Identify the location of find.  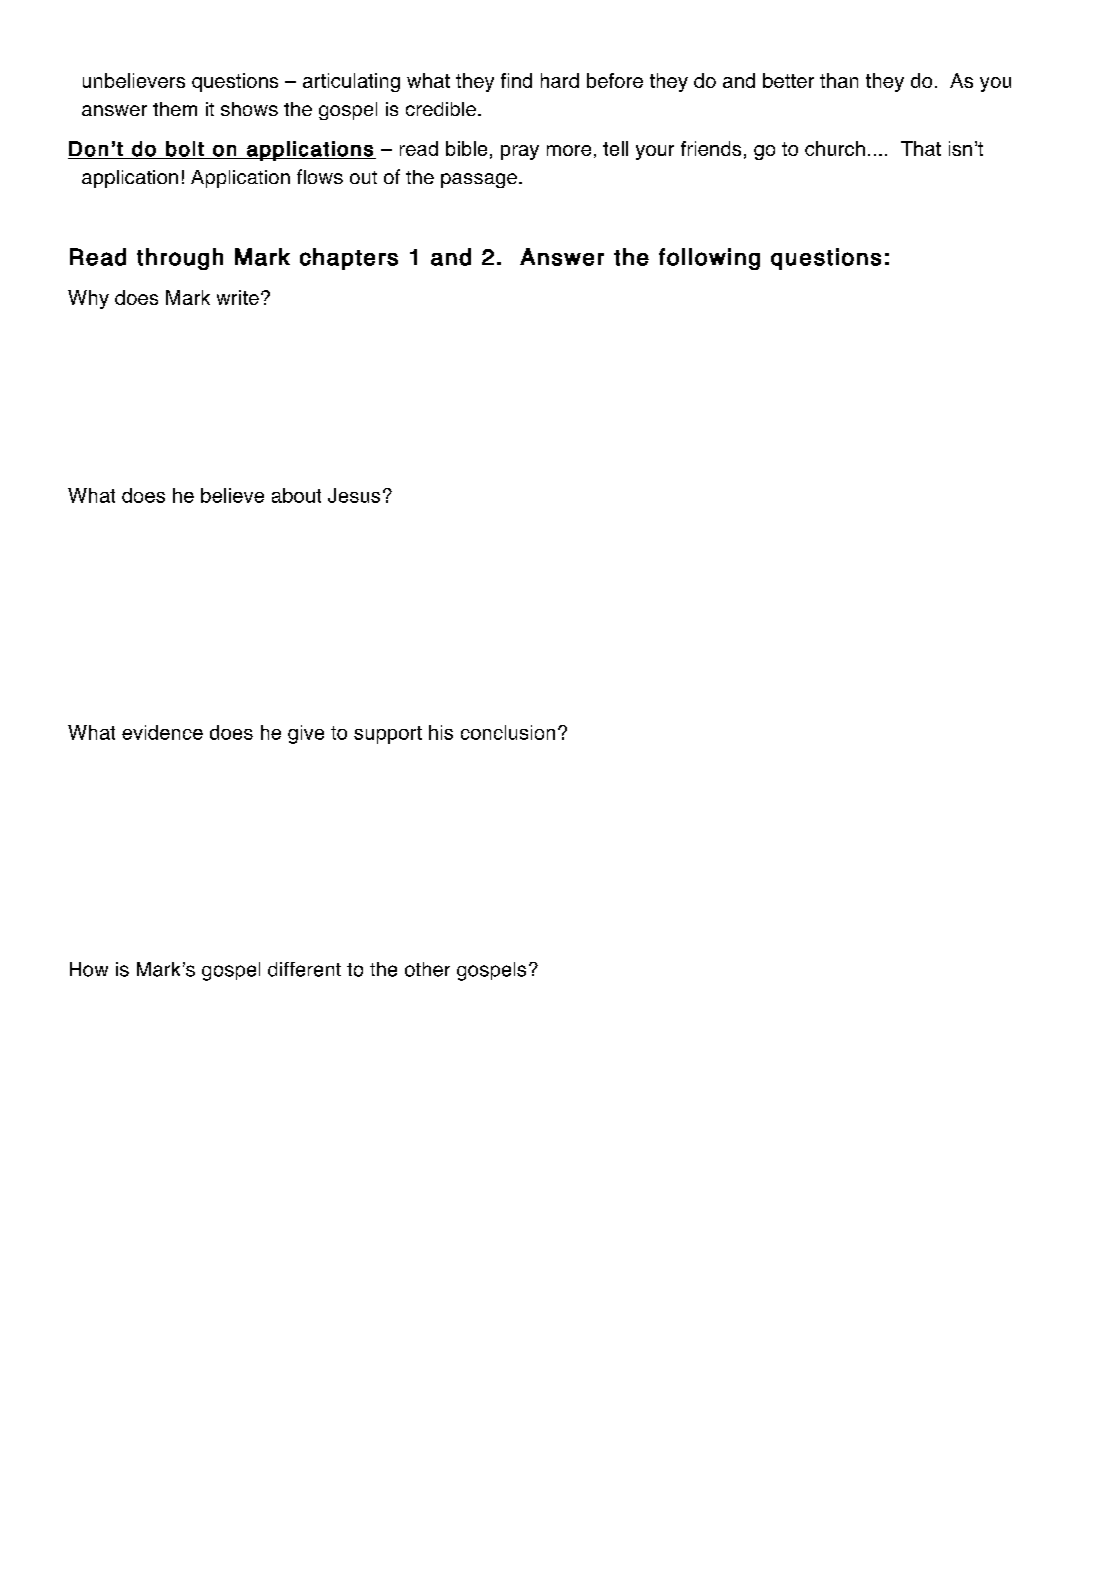
(516, 80).
